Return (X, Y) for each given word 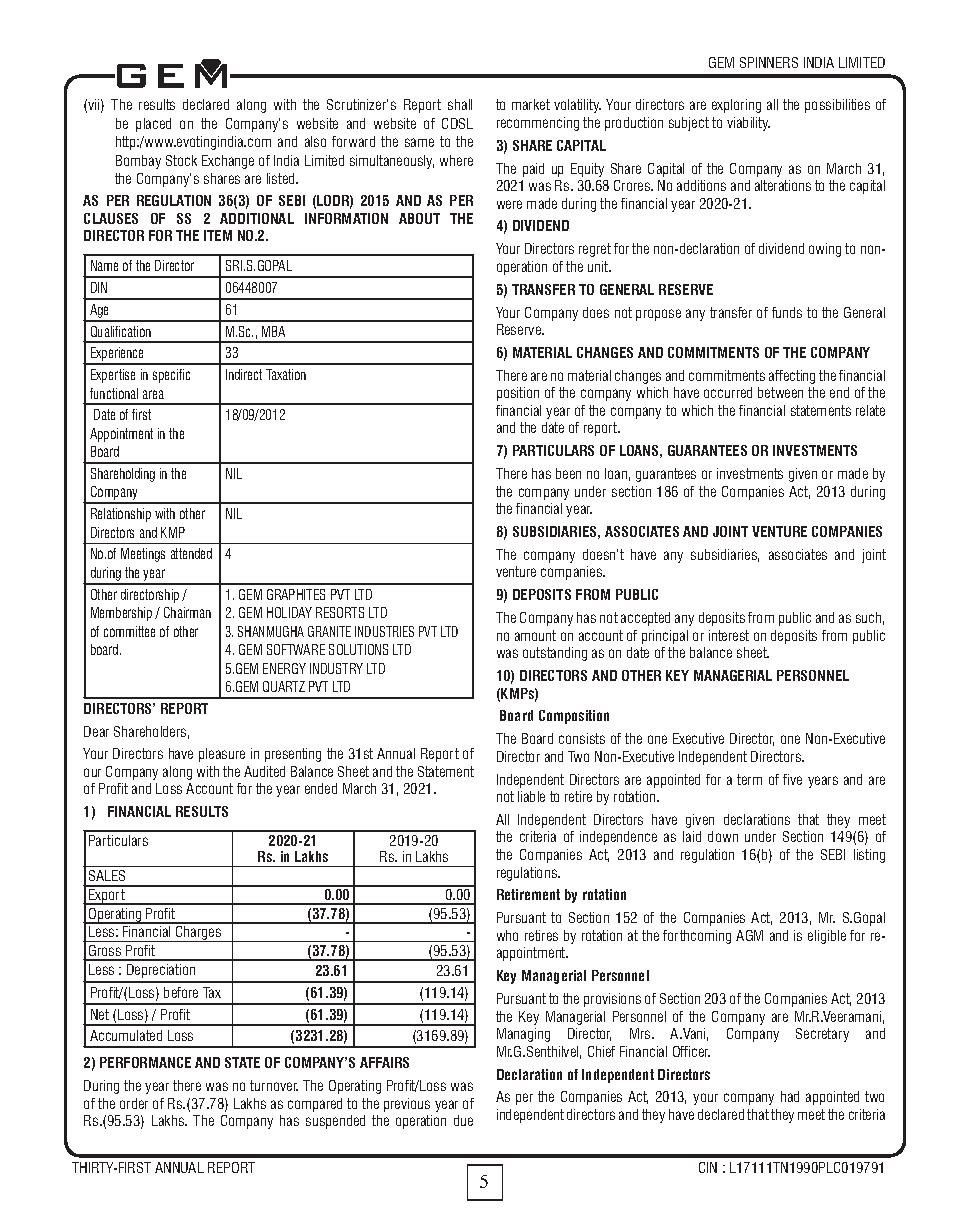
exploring (736, 106)
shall (460, 104)
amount (535, 635)
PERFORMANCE (145, 1062)
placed (153, 125)
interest (729, 635)
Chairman (187, 612)
